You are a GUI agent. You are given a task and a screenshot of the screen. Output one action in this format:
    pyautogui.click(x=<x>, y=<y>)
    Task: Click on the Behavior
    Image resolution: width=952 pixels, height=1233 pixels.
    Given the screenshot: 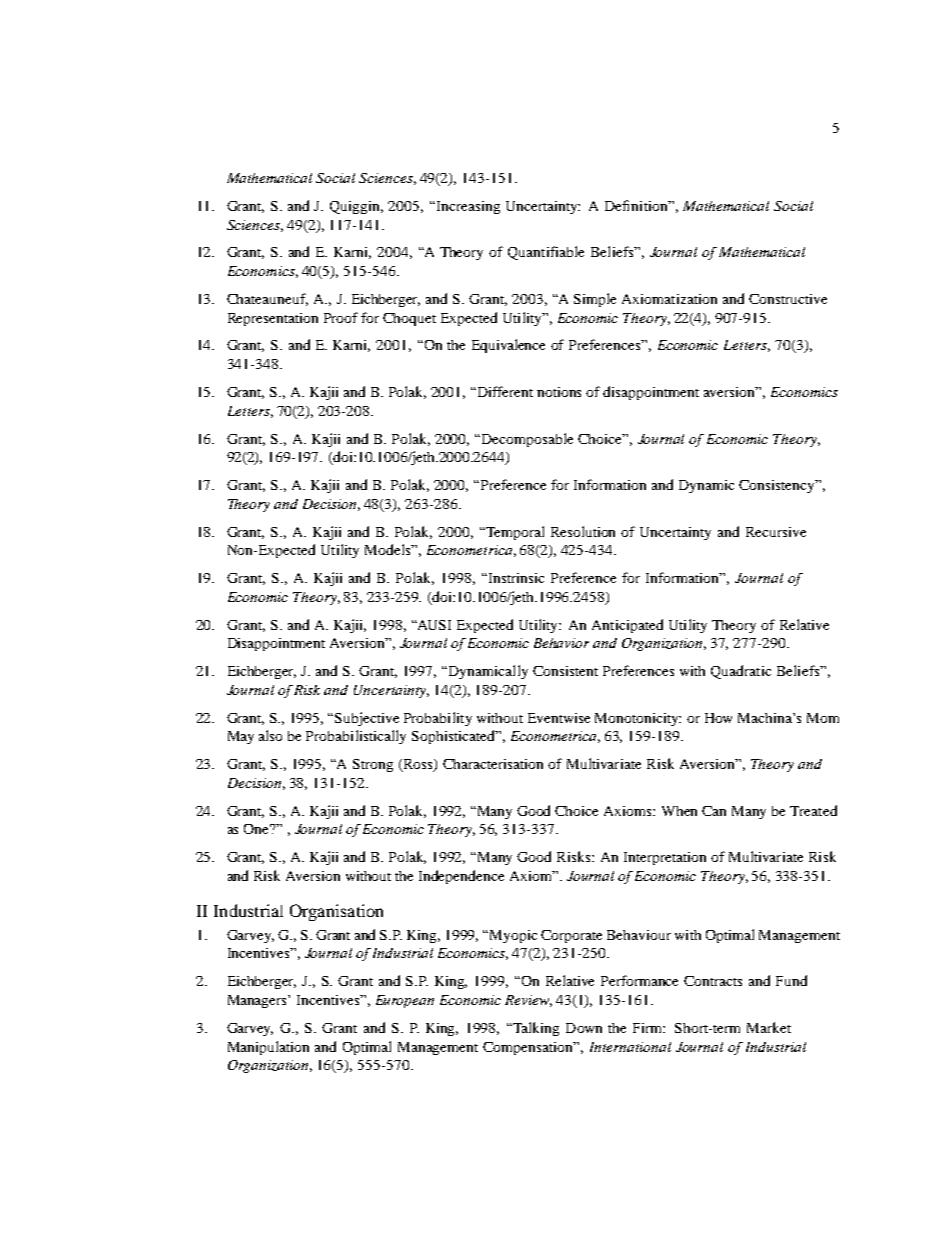 What is the action you would take?
    pyautogui.click(x=561, y=643)
